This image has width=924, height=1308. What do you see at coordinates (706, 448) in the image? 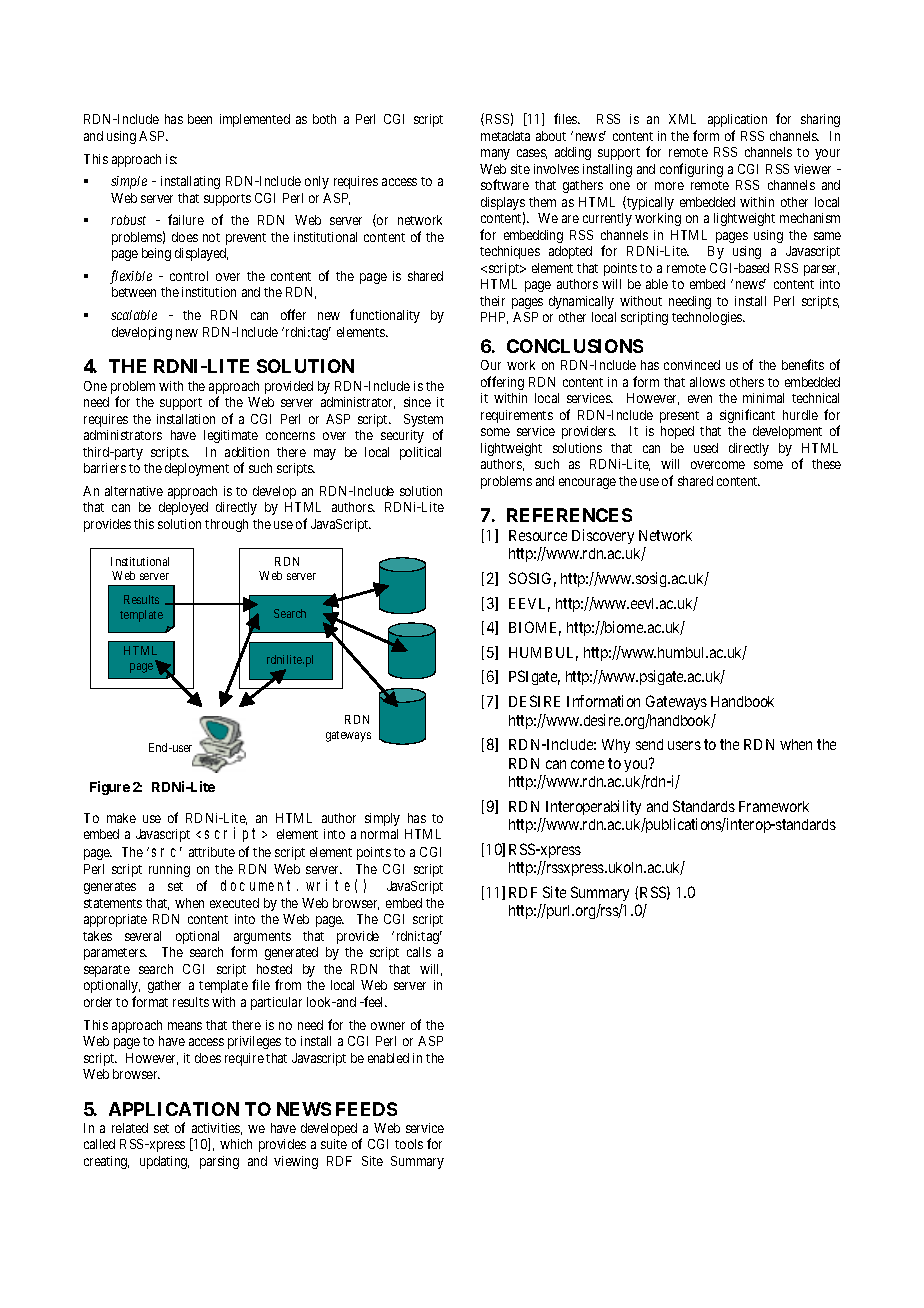
I see `used` at bounding box center [706, 448].
